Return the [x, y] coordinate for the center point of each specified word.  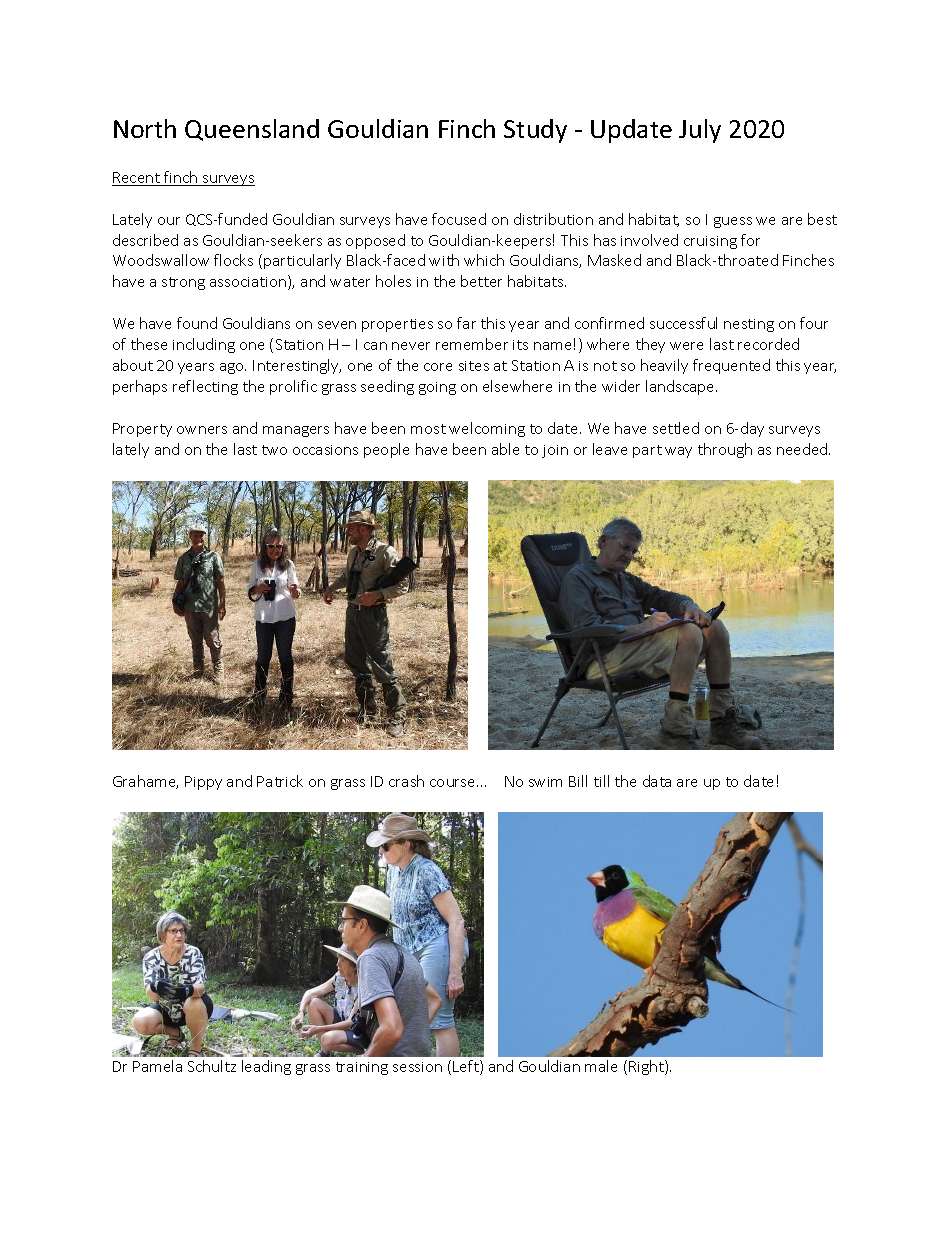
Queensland [252, 130]
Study [535, 131]
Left [467, 1067]
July [700, 131]
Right [647, 1067]
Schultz [212, 1066]
